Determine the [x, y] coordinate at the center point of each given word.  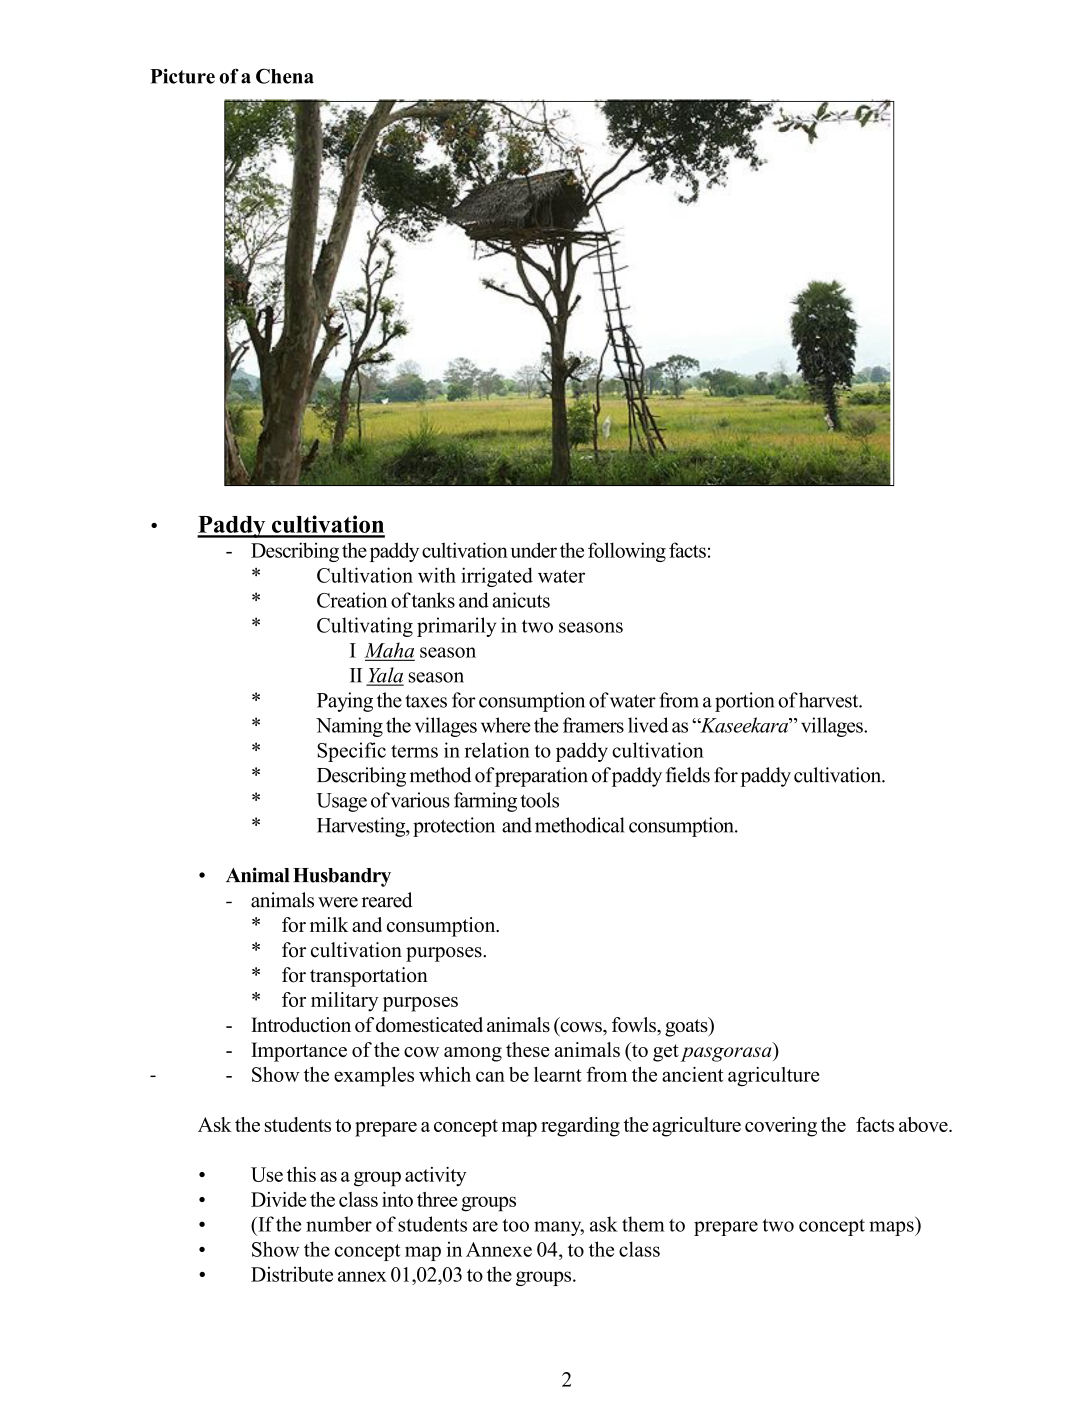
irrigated [497, 577]
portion [744, 702]
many [559, 1228]
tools [539, 800]
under [533, 550]
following [627, 552]
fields [688, 775]
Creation [352, 600]
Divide [278, 1199]
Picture [182, 76]
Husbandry [342, 877]
